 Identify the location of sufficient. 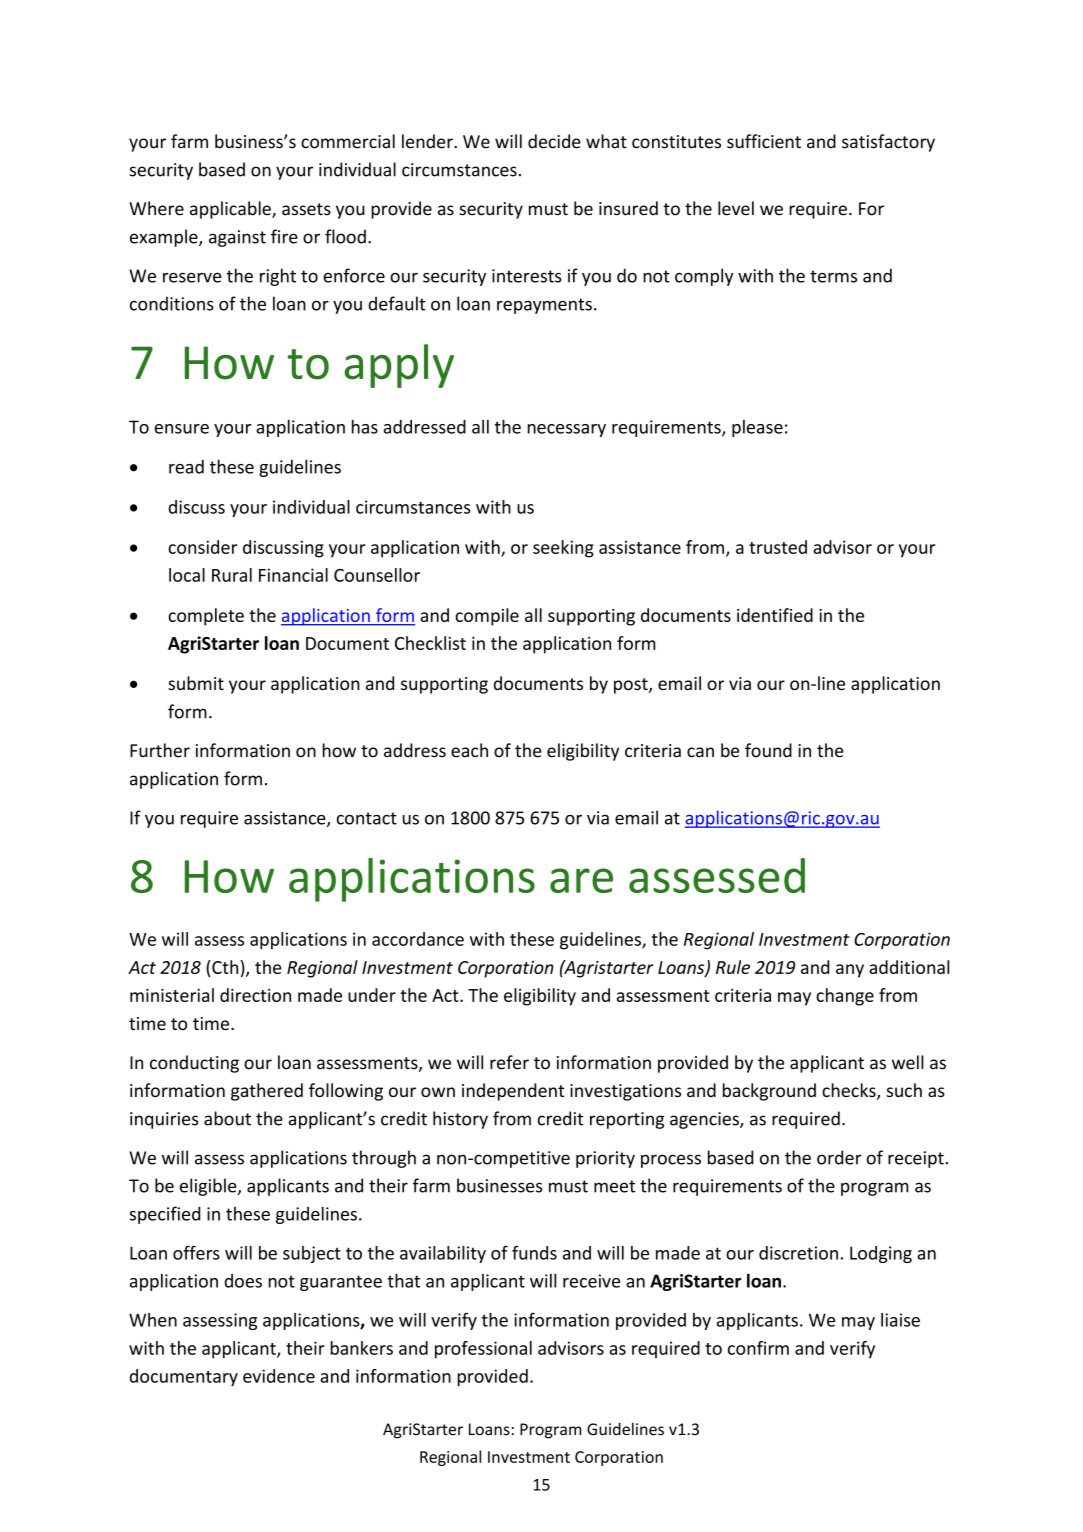
(764, 141).
